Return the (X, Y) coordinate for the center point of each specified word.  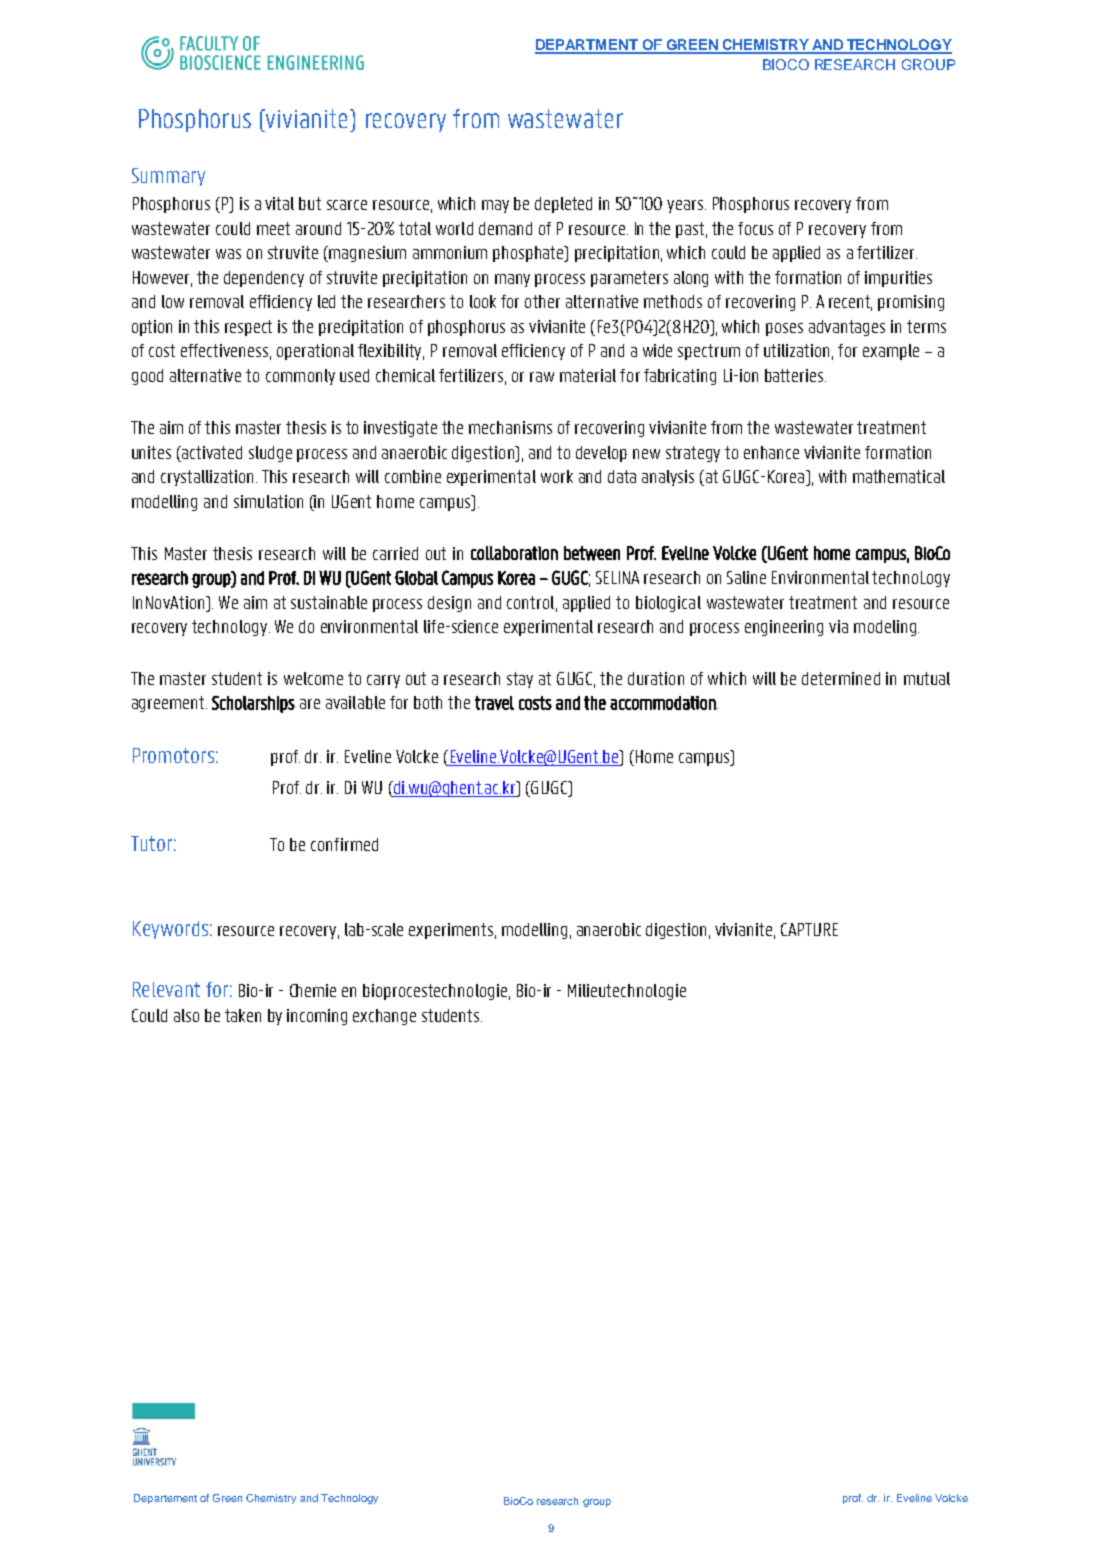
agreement (169, 704)
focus (755, 228)
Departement (165, 1499)
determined (841, 678)
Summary (168, 177)
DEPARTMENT (588, 46)
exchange (384, 1017)
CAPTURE (809, 929)
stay (520, 680)
